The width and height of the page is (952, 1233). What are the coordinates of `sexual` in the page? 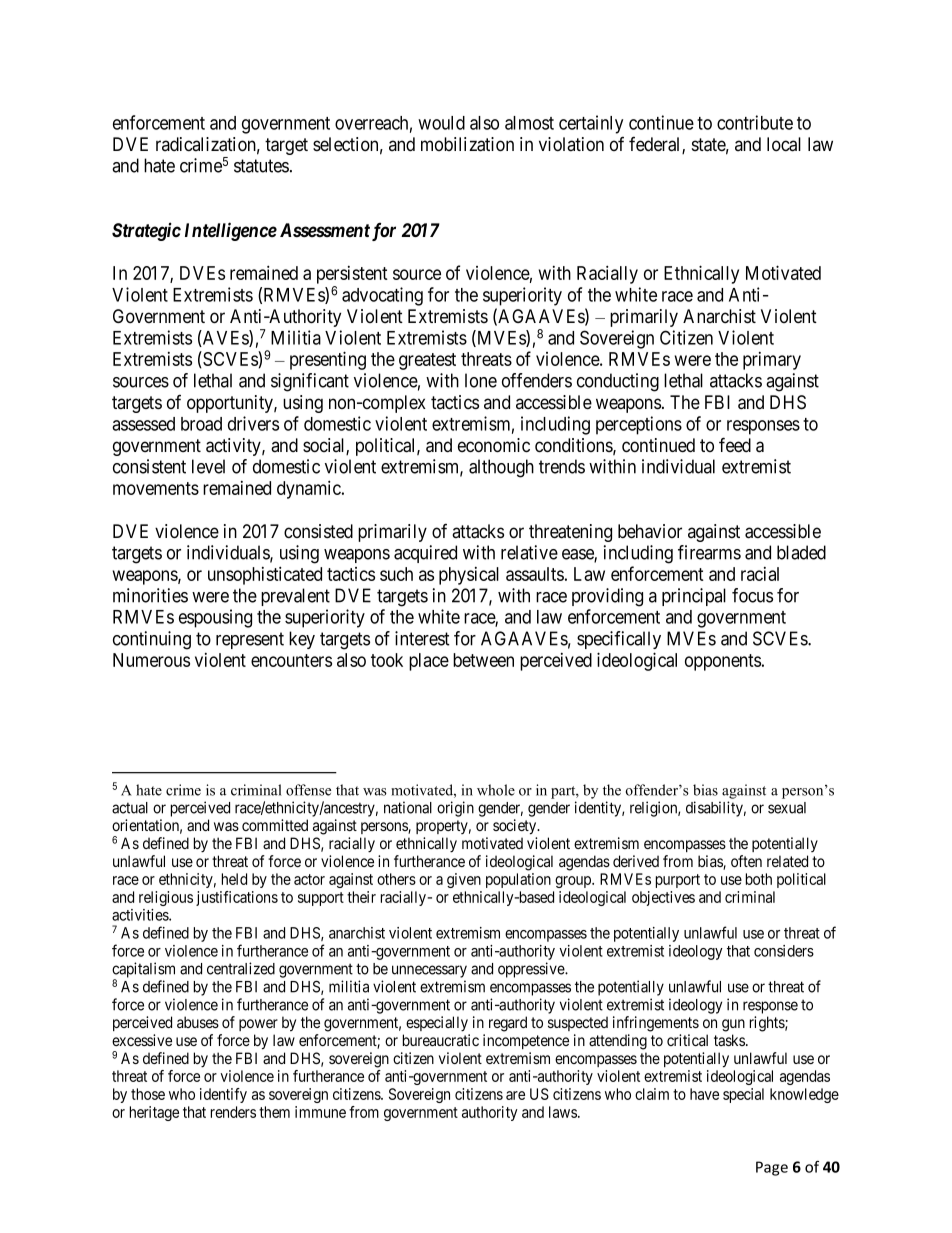 It's located at (787, 808).
